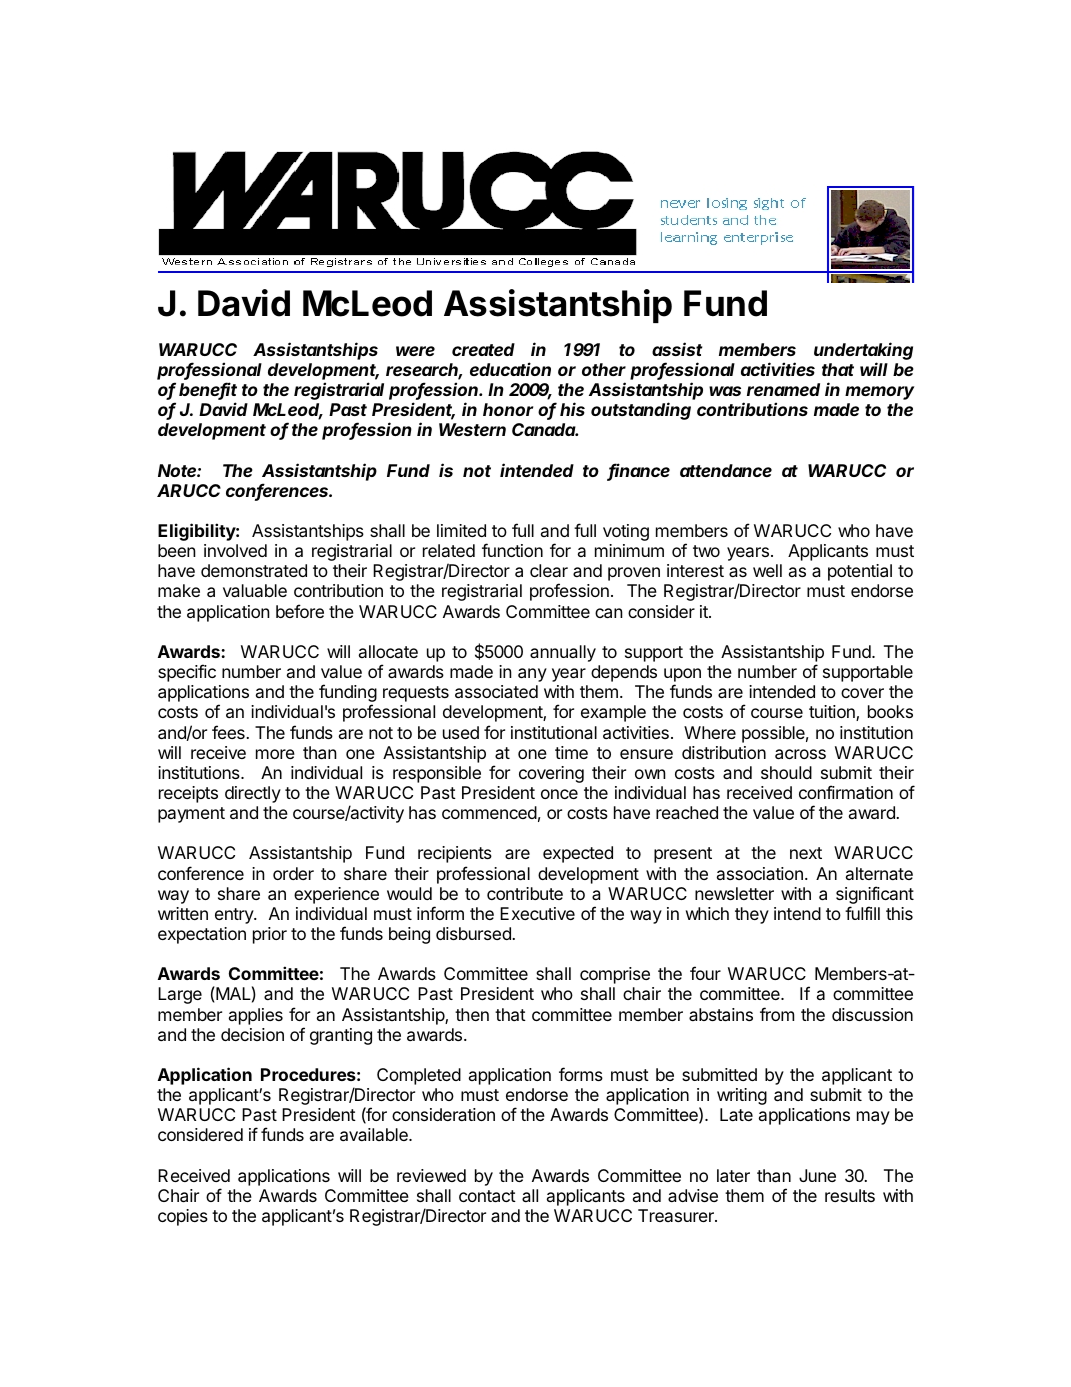  I want to click on education, so click(510, 369).
